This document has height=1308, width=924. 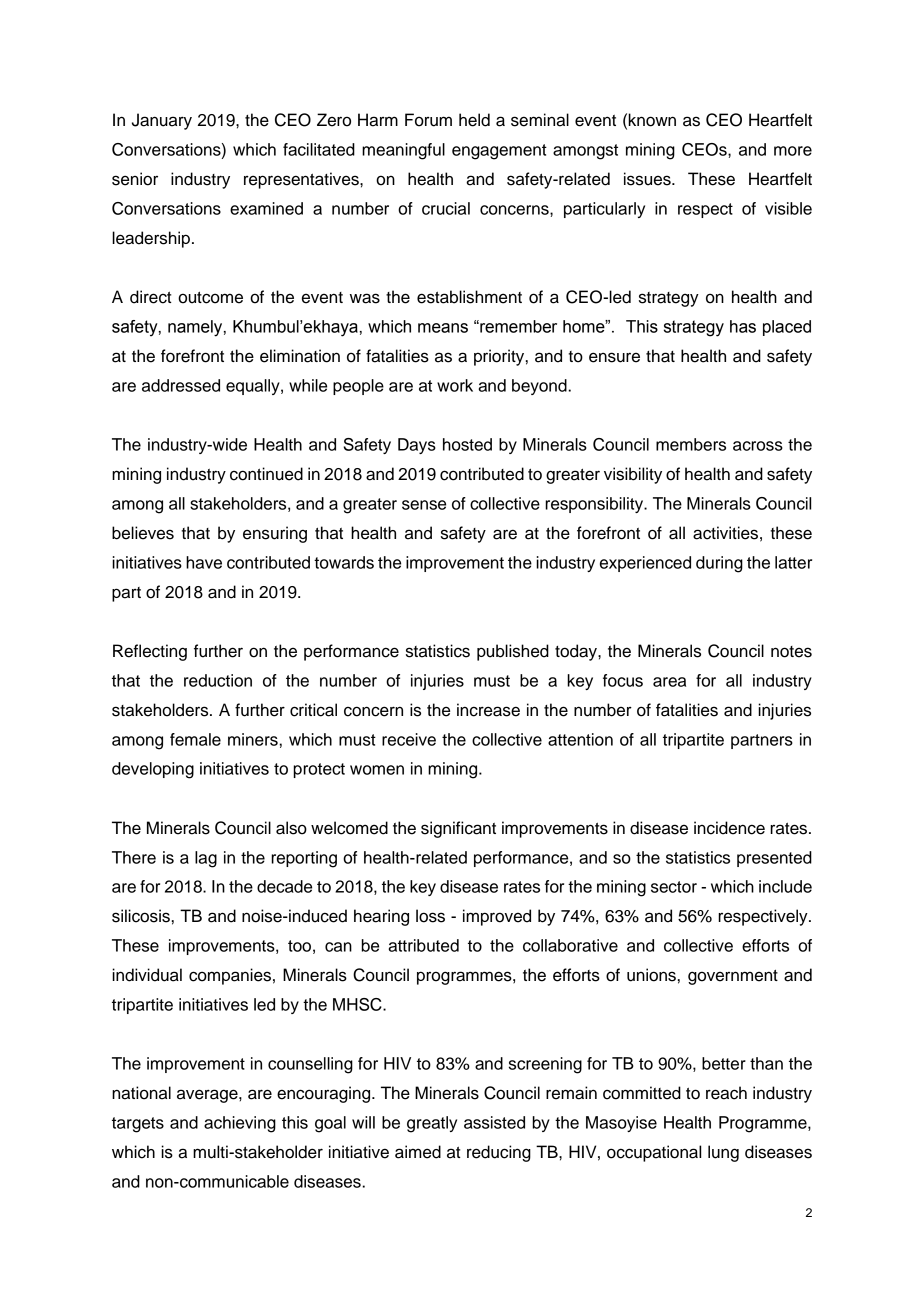 I want to click on developing, so click(x=153, y=770).
